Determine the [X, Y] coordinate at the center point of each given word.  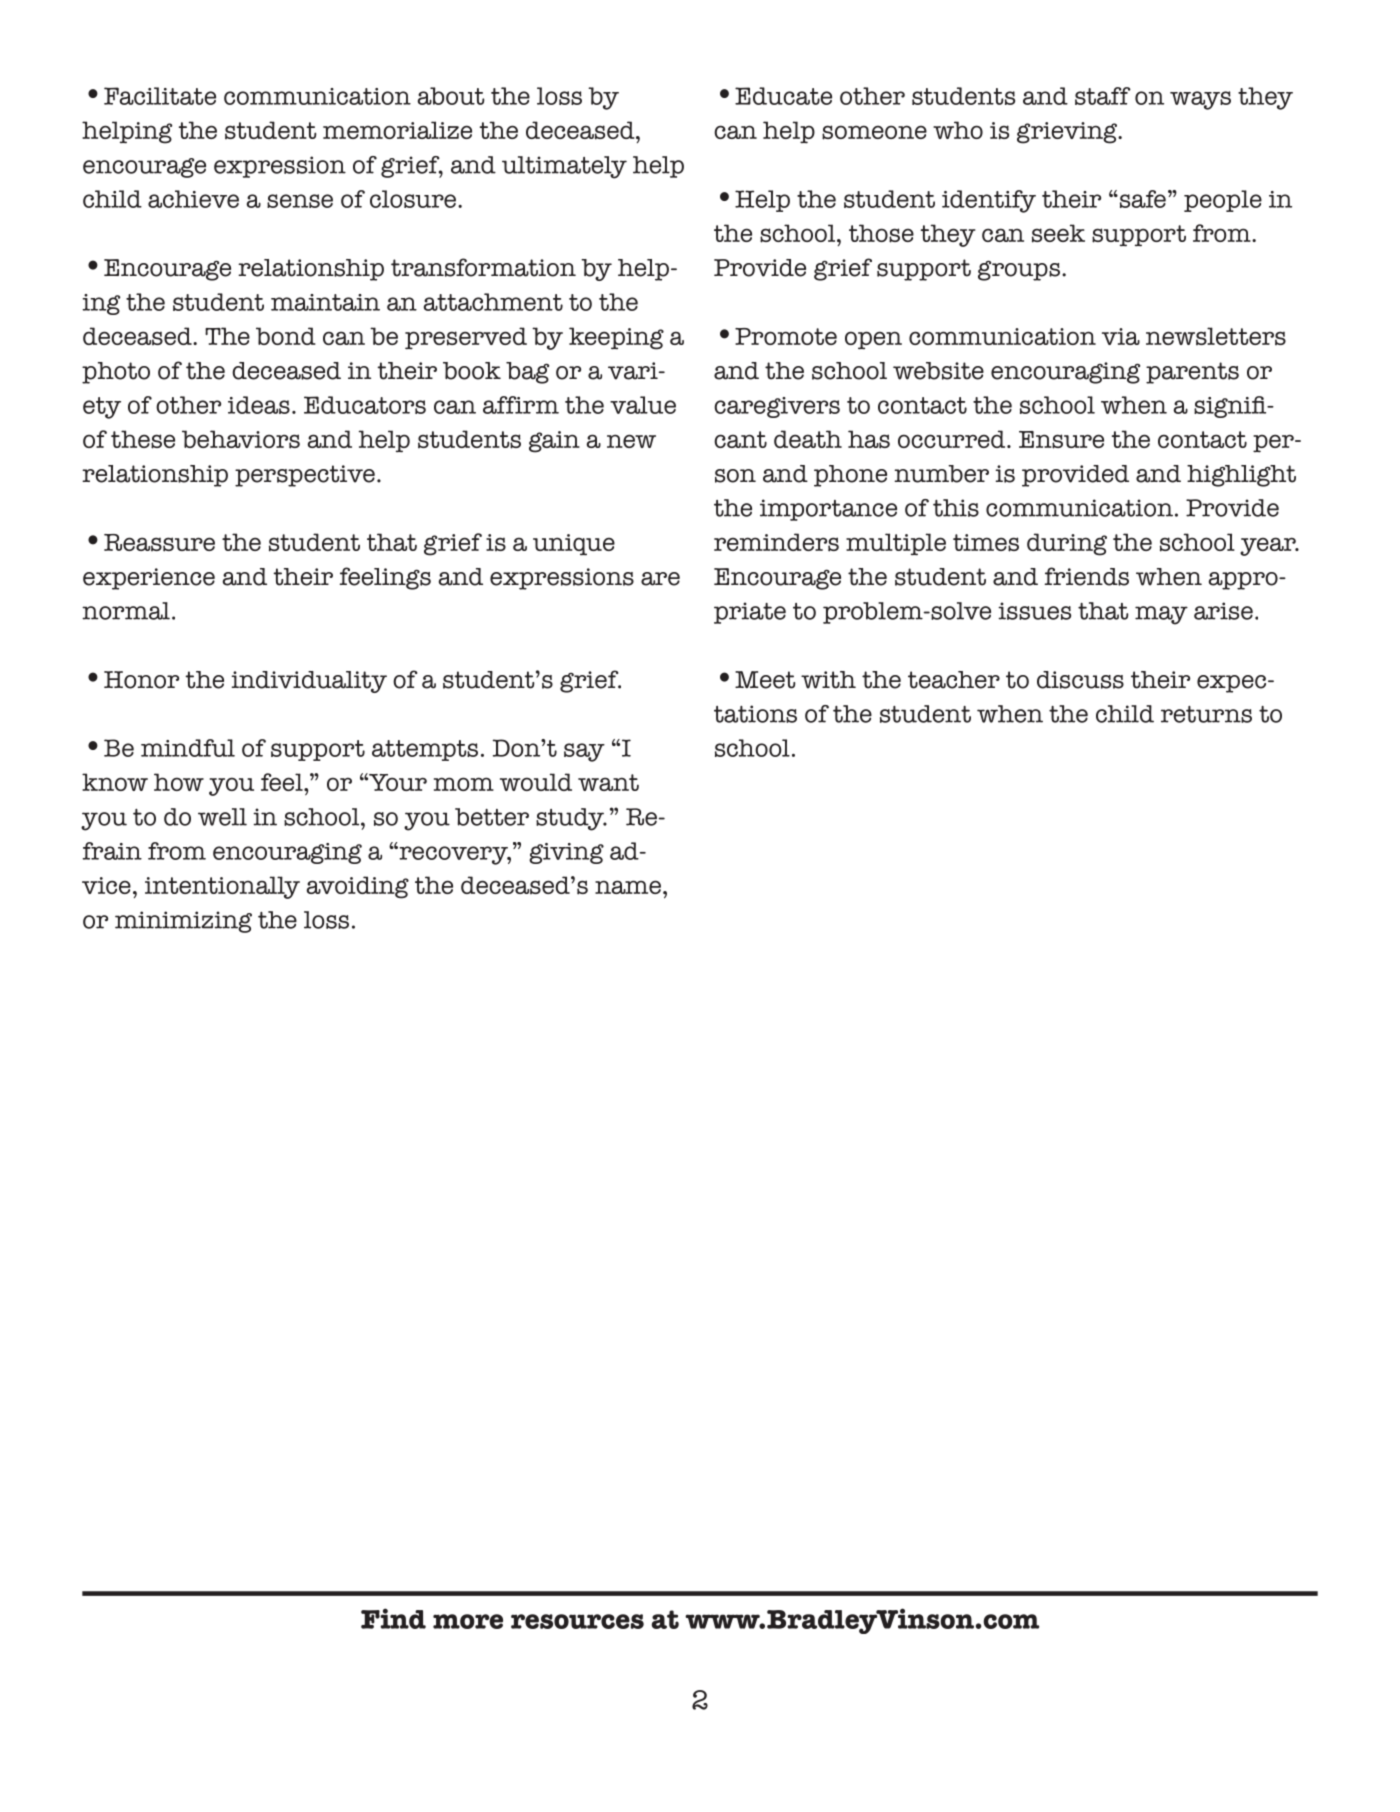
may [1161, 615]
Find [393, 1618]
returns [1206, 714]
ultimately [564, 167]
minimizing [183, 922]
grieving [1068, 133]
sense [300, 201]
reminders [776, 542]
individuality [309, 682]
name [628, 887]
